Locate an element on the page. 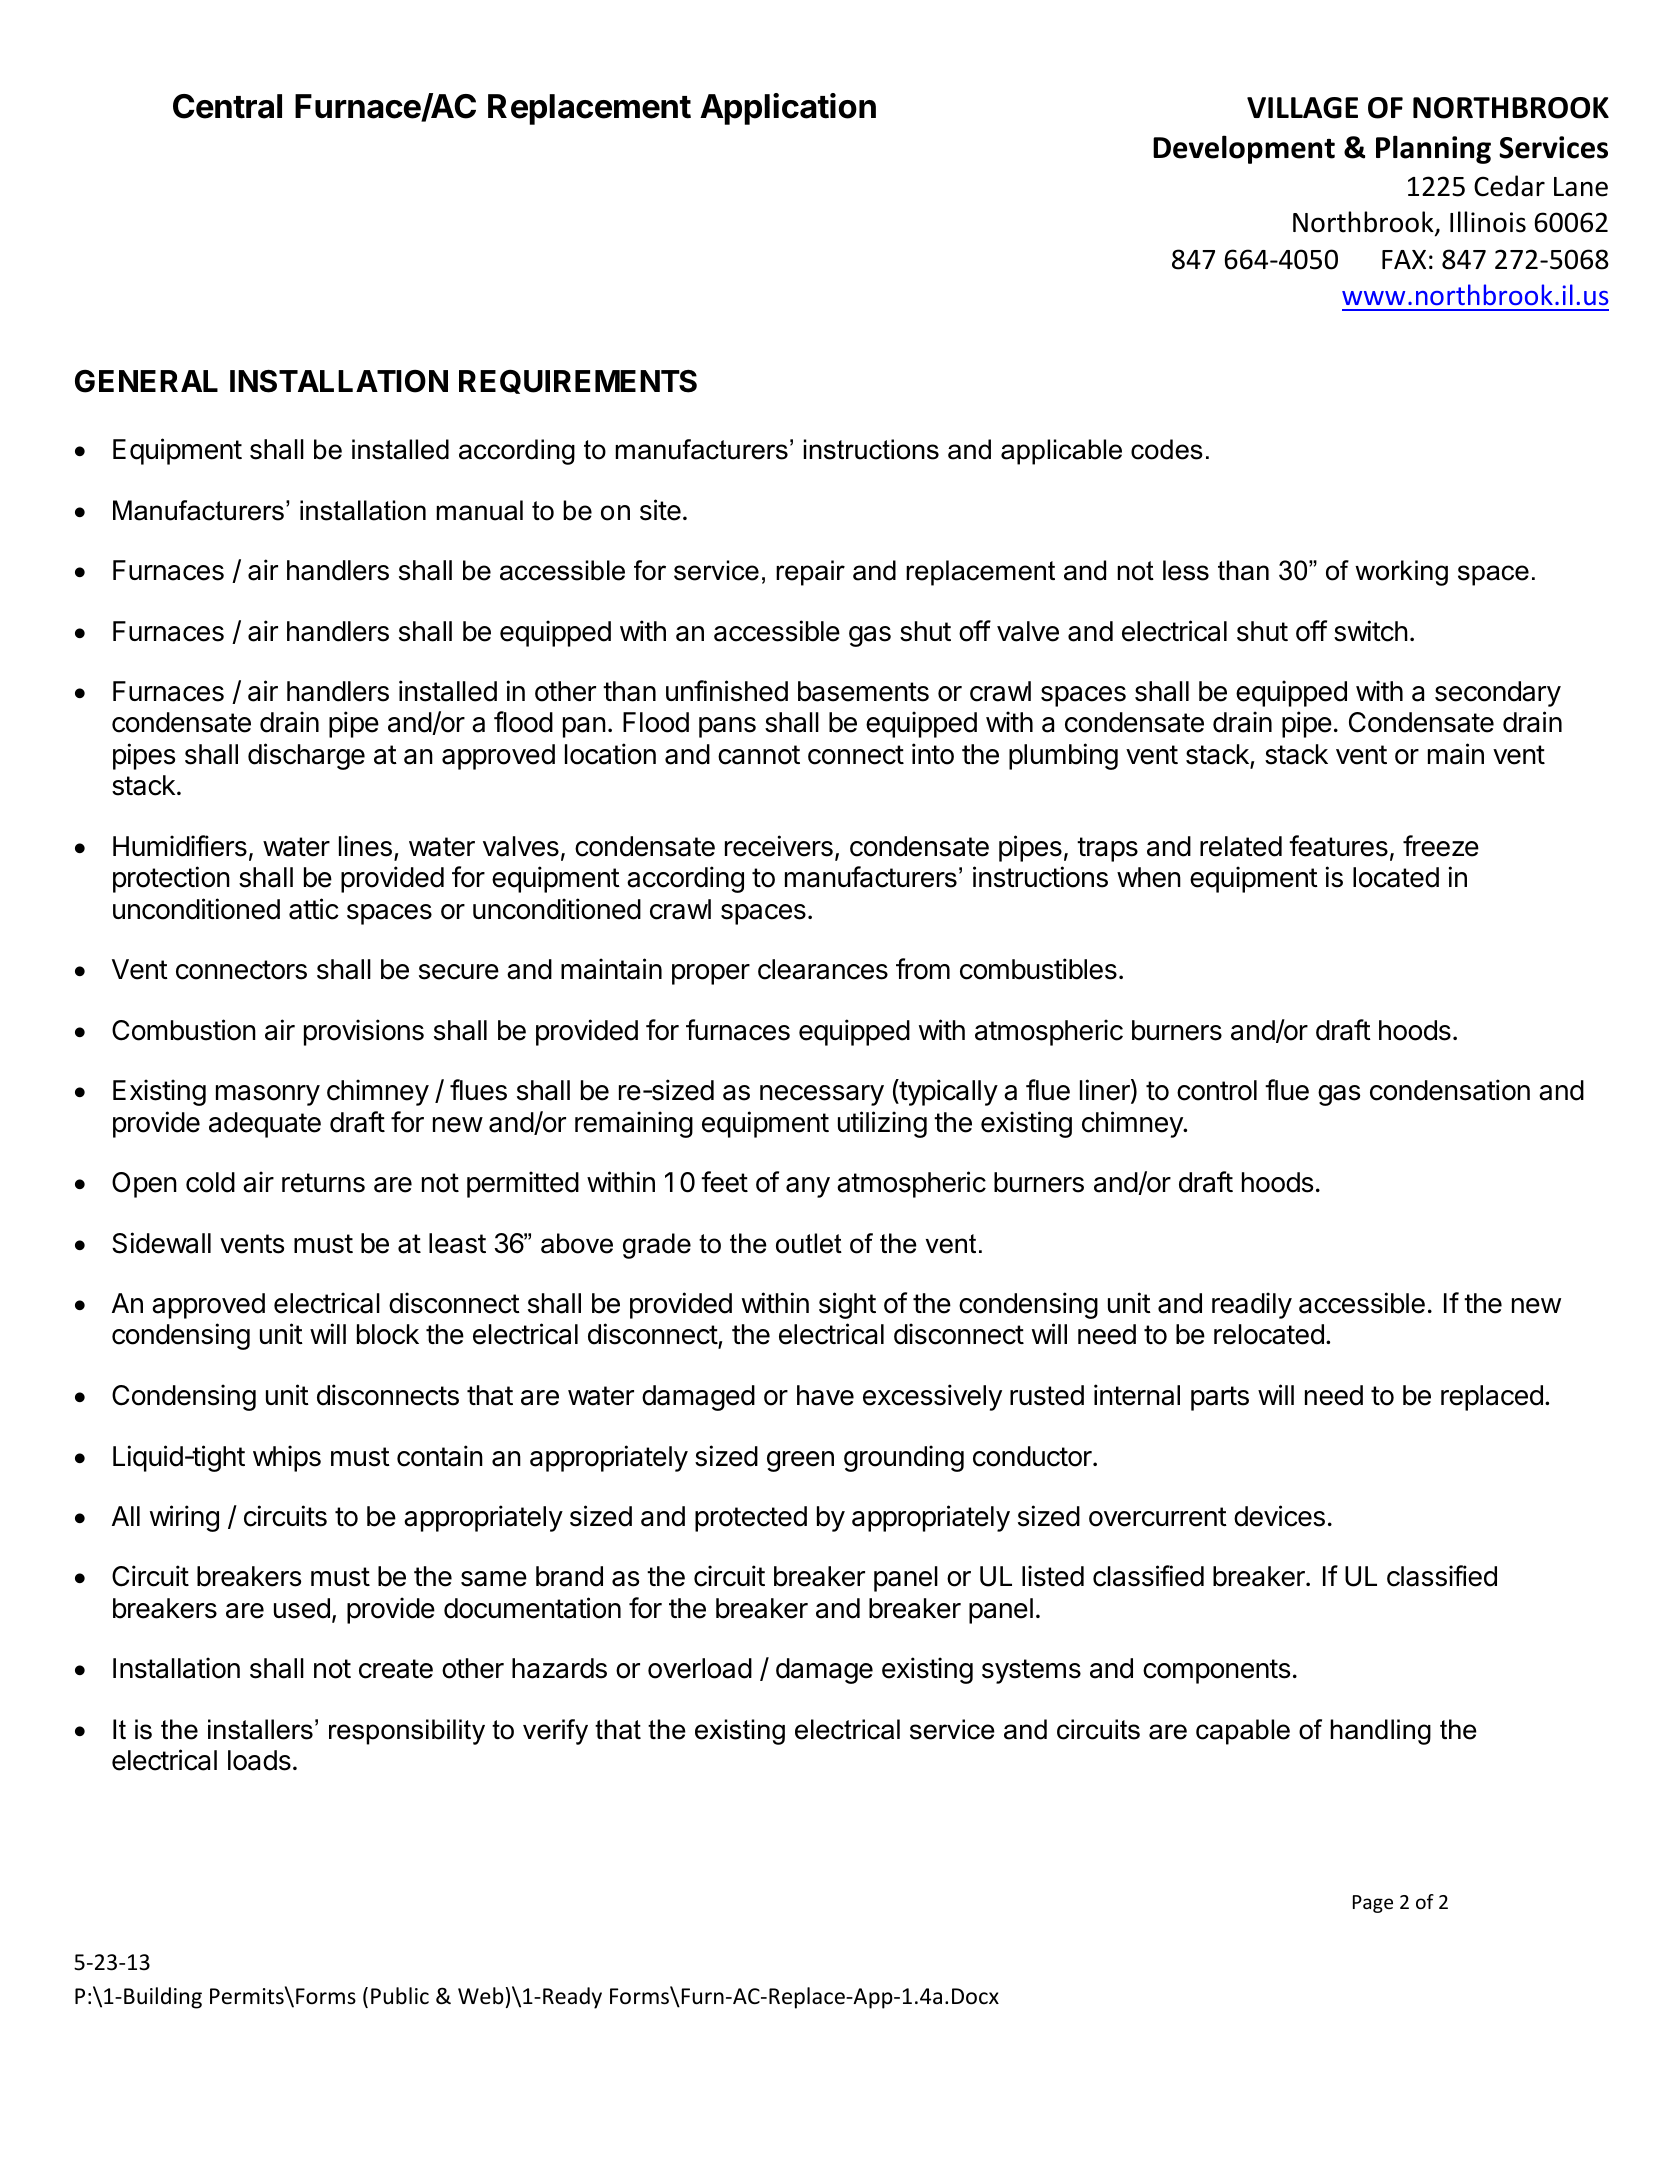 This document has height=2161, width=1670. condensation is located at coordinates (1450, 1090).
